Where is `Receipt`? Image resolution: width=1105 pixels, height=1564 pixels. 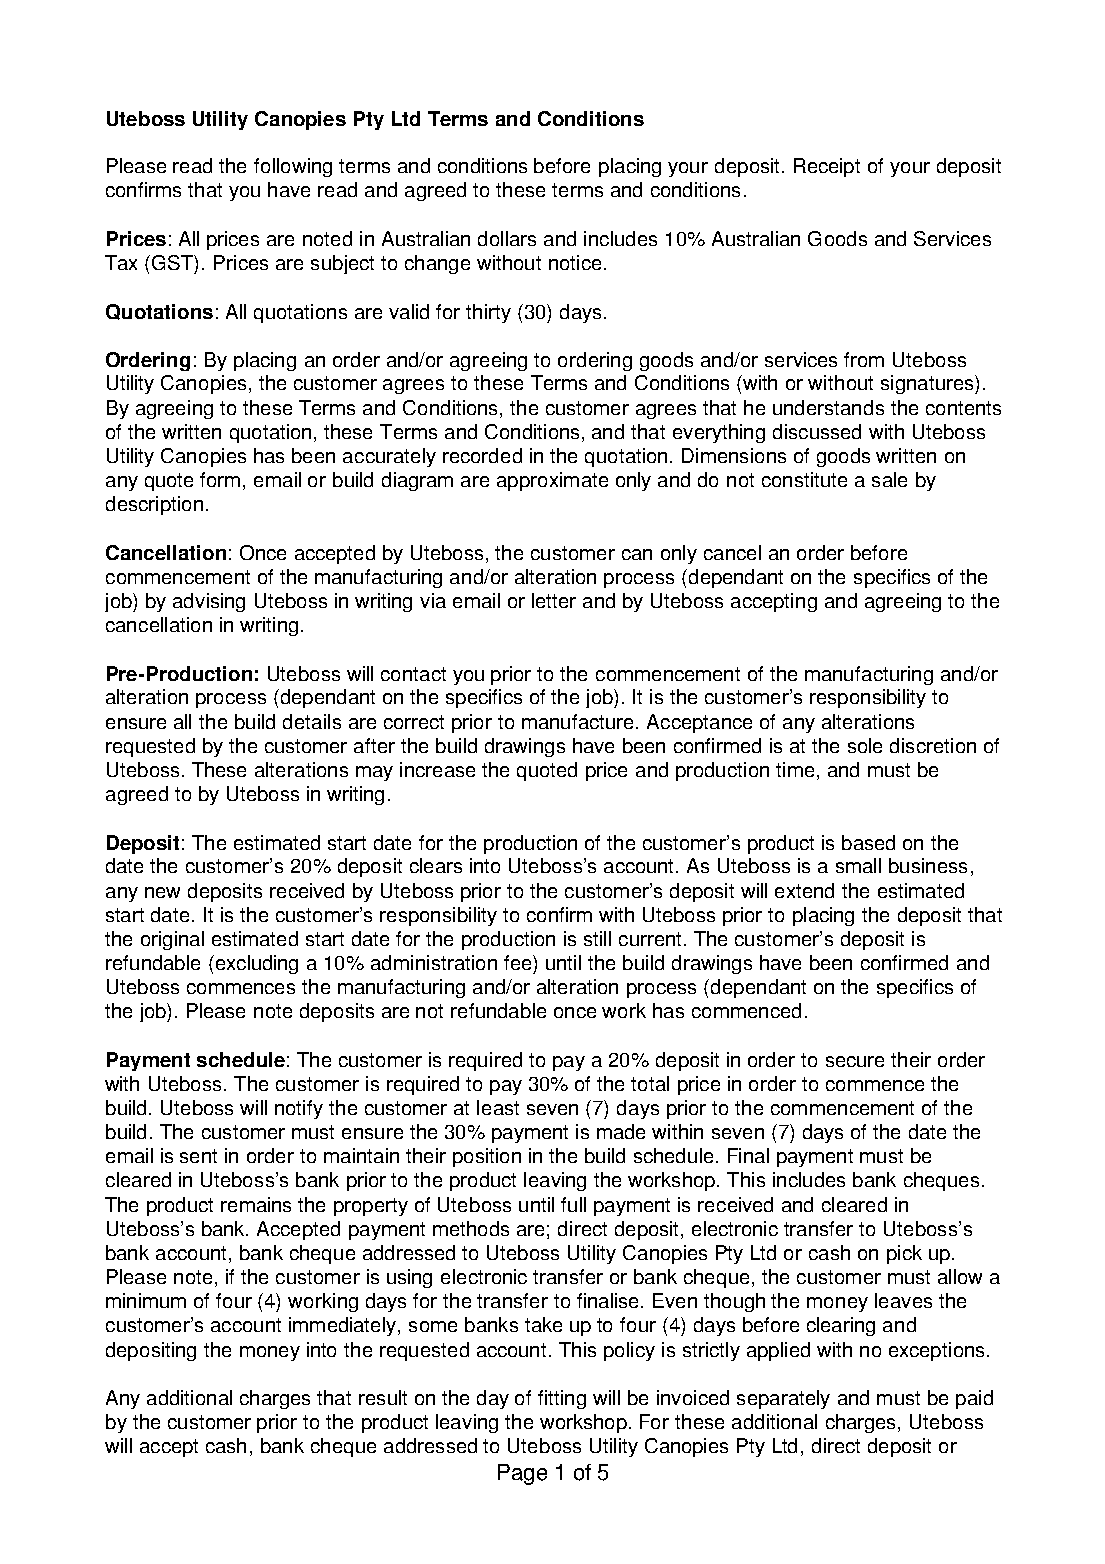 Receipt is located at coordinates (827, 167).
